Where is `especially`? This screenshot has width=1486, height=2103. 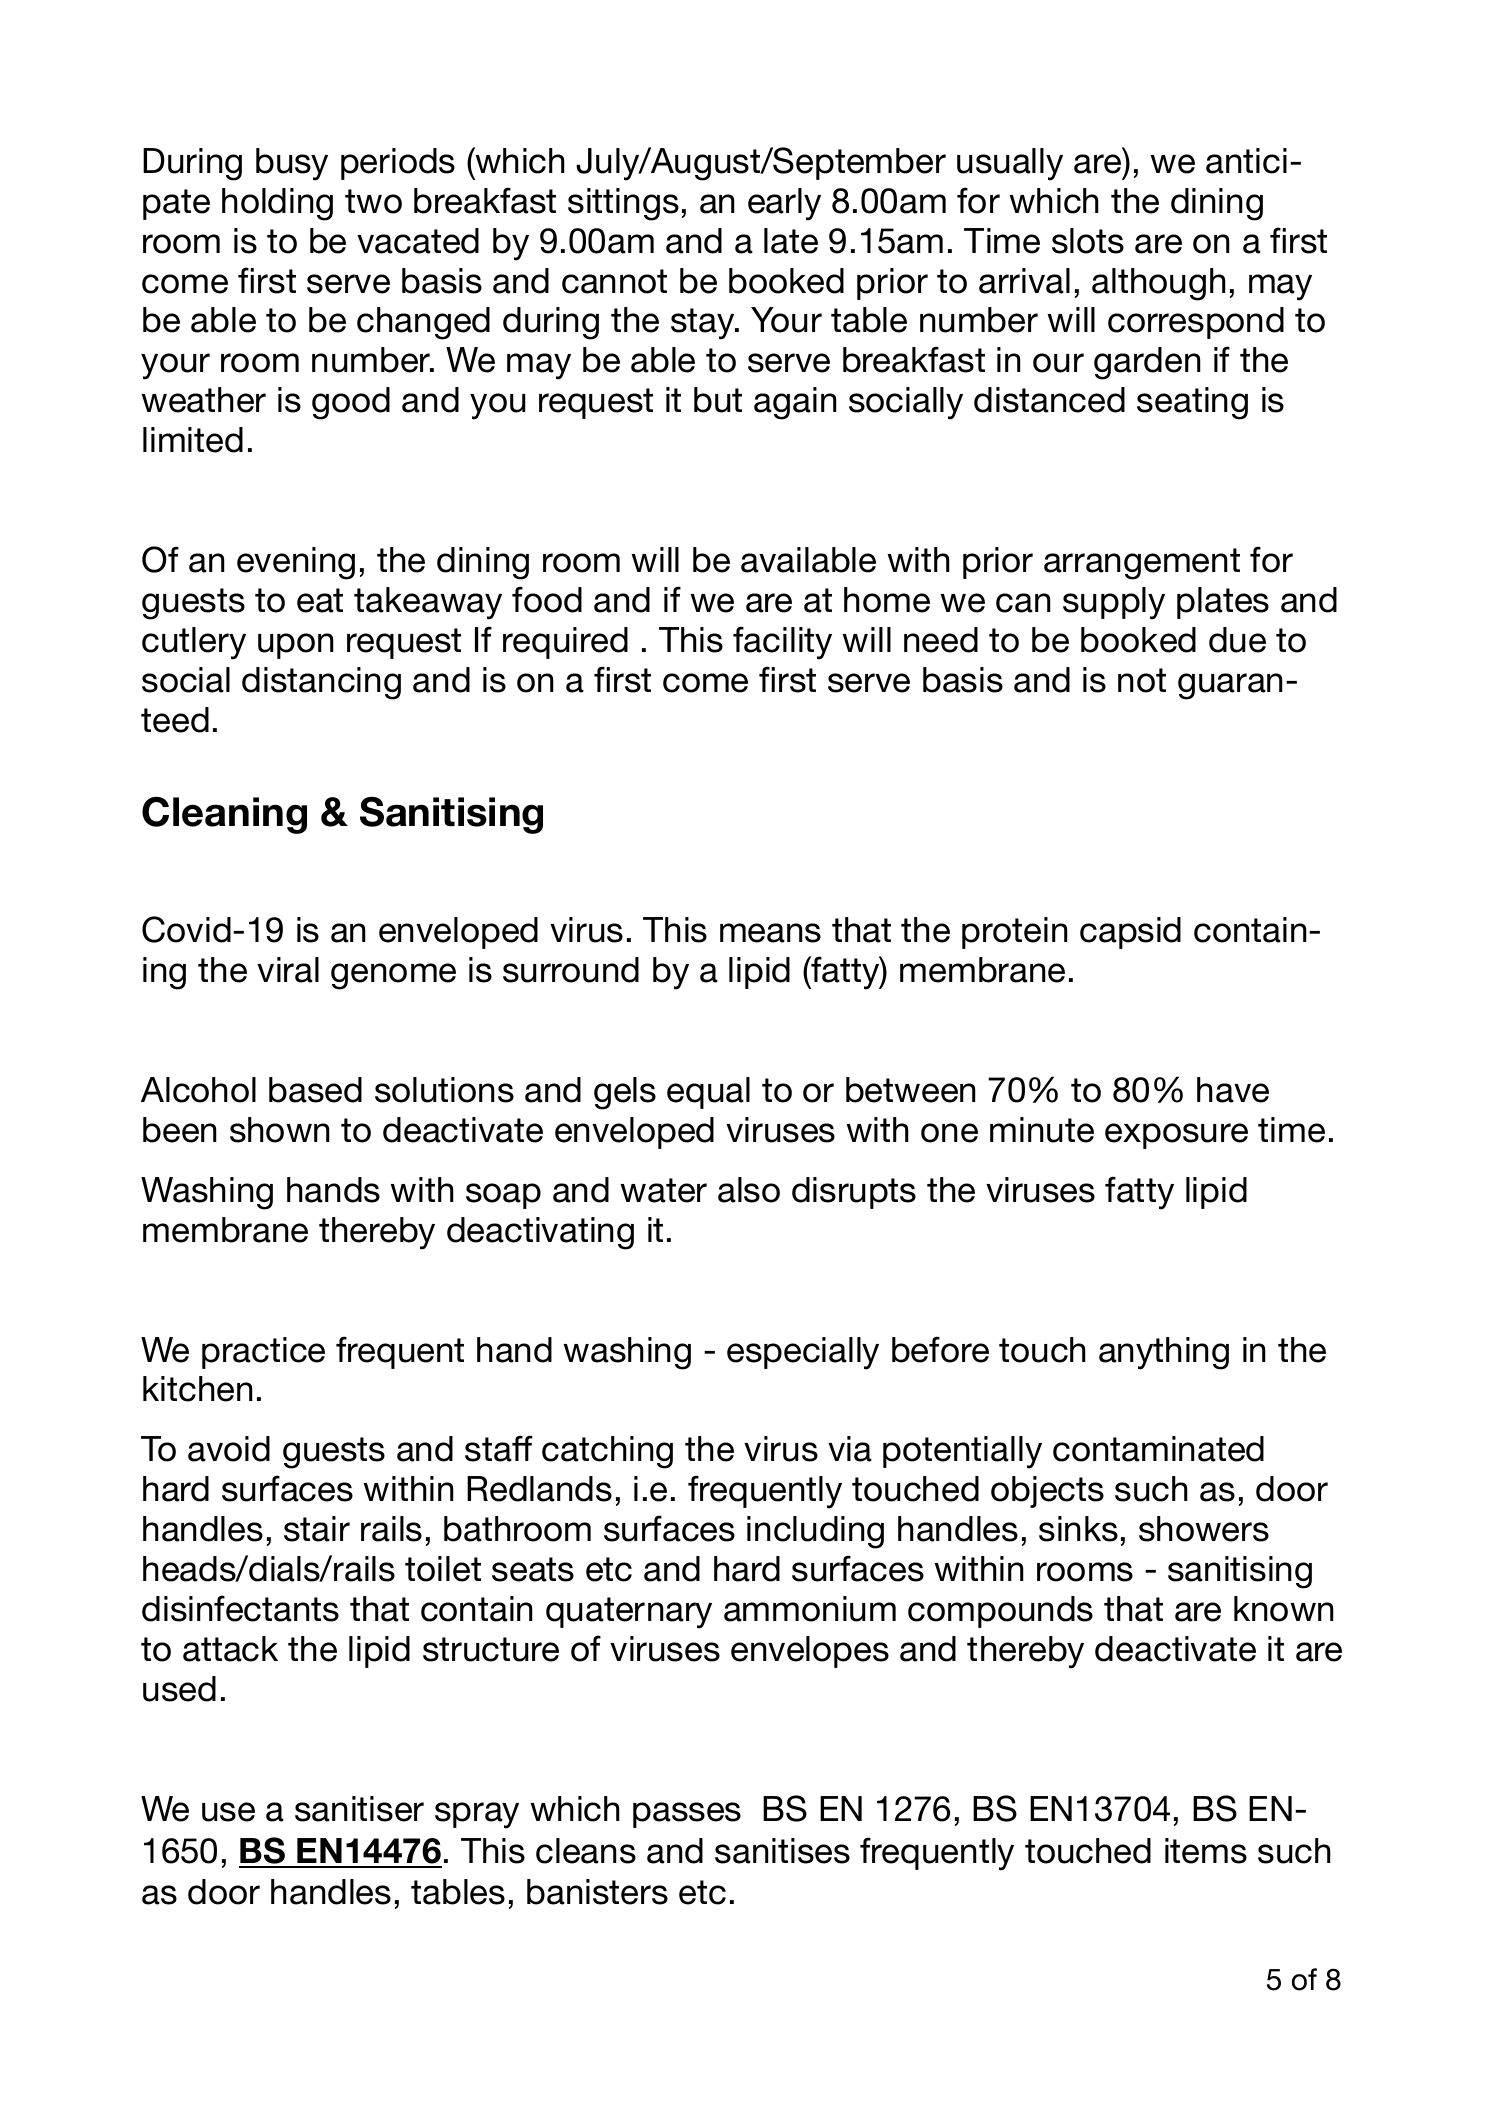 especially is located at coordinates (803, 1353).
